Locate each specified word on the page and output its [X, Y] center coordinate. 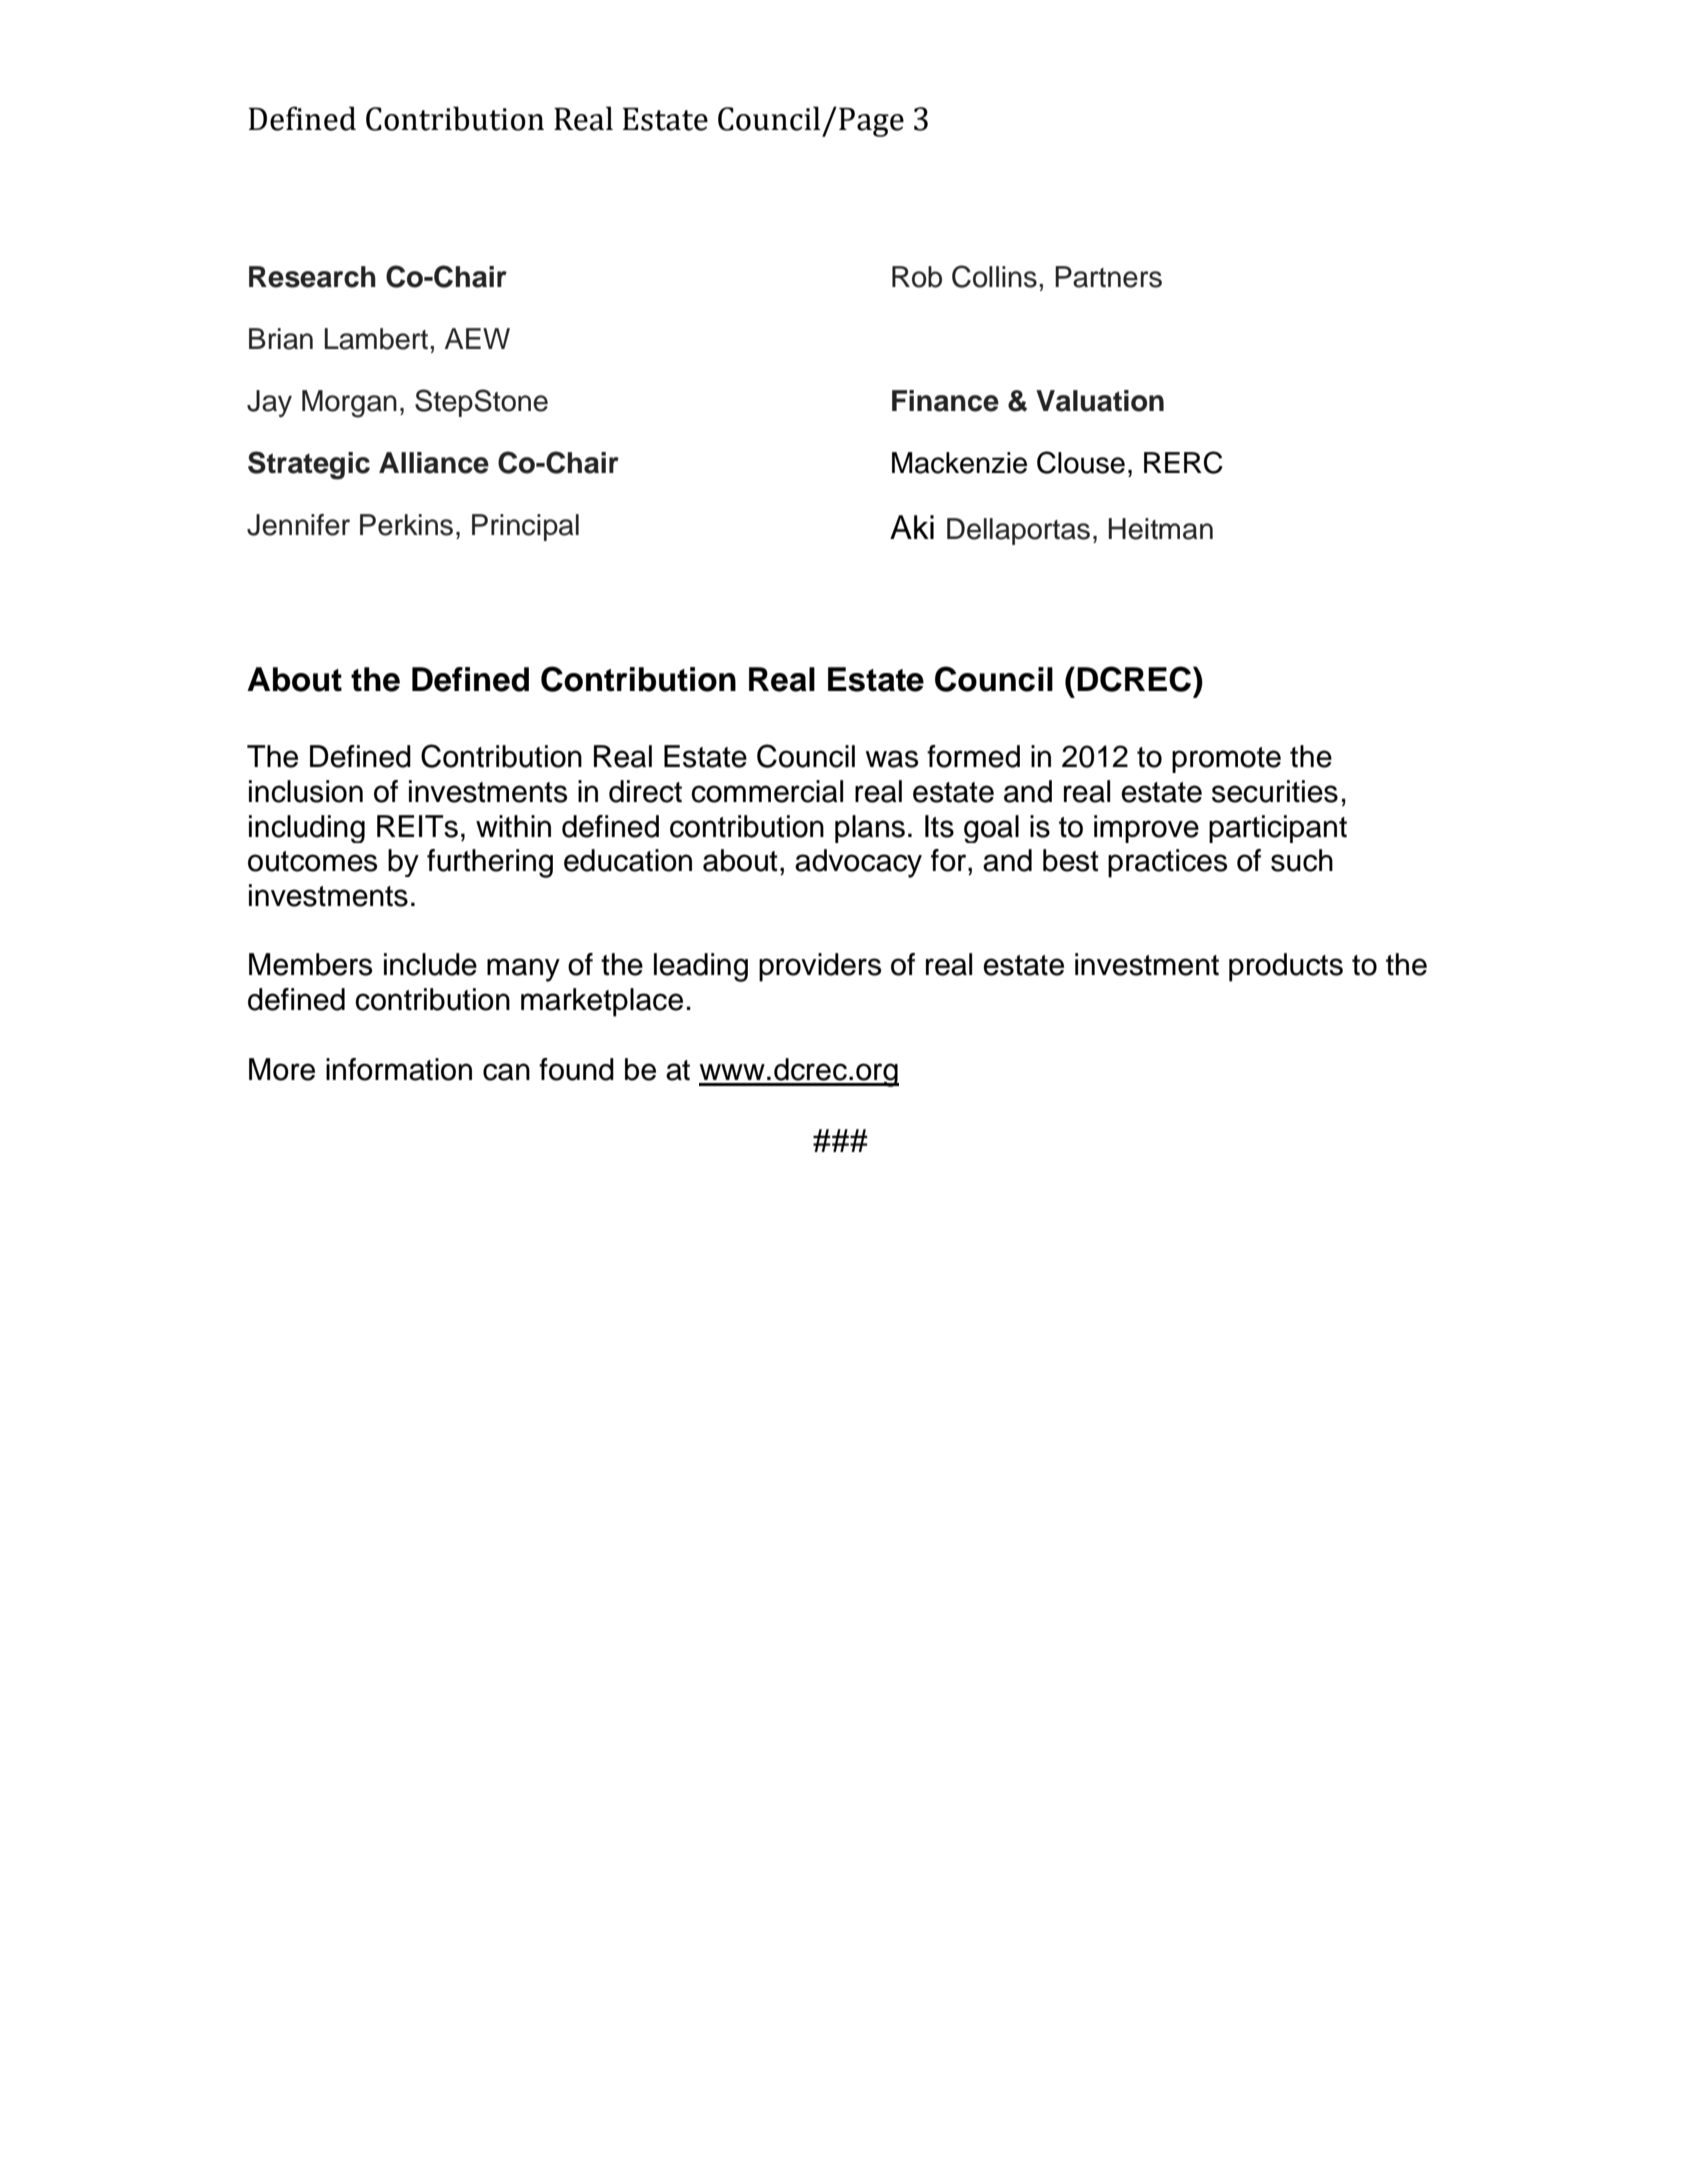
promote [1226, 760]
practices [1167, 863]
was [891, 759]
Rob [917, 277]
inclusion [306, 791]
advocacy [858, 863]
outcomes [312, 861]
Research [312, 277]
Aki [912, 527]
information [399, 1069]
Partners [1108, 277]
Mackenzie [959, 463]
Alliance [434, 463]
